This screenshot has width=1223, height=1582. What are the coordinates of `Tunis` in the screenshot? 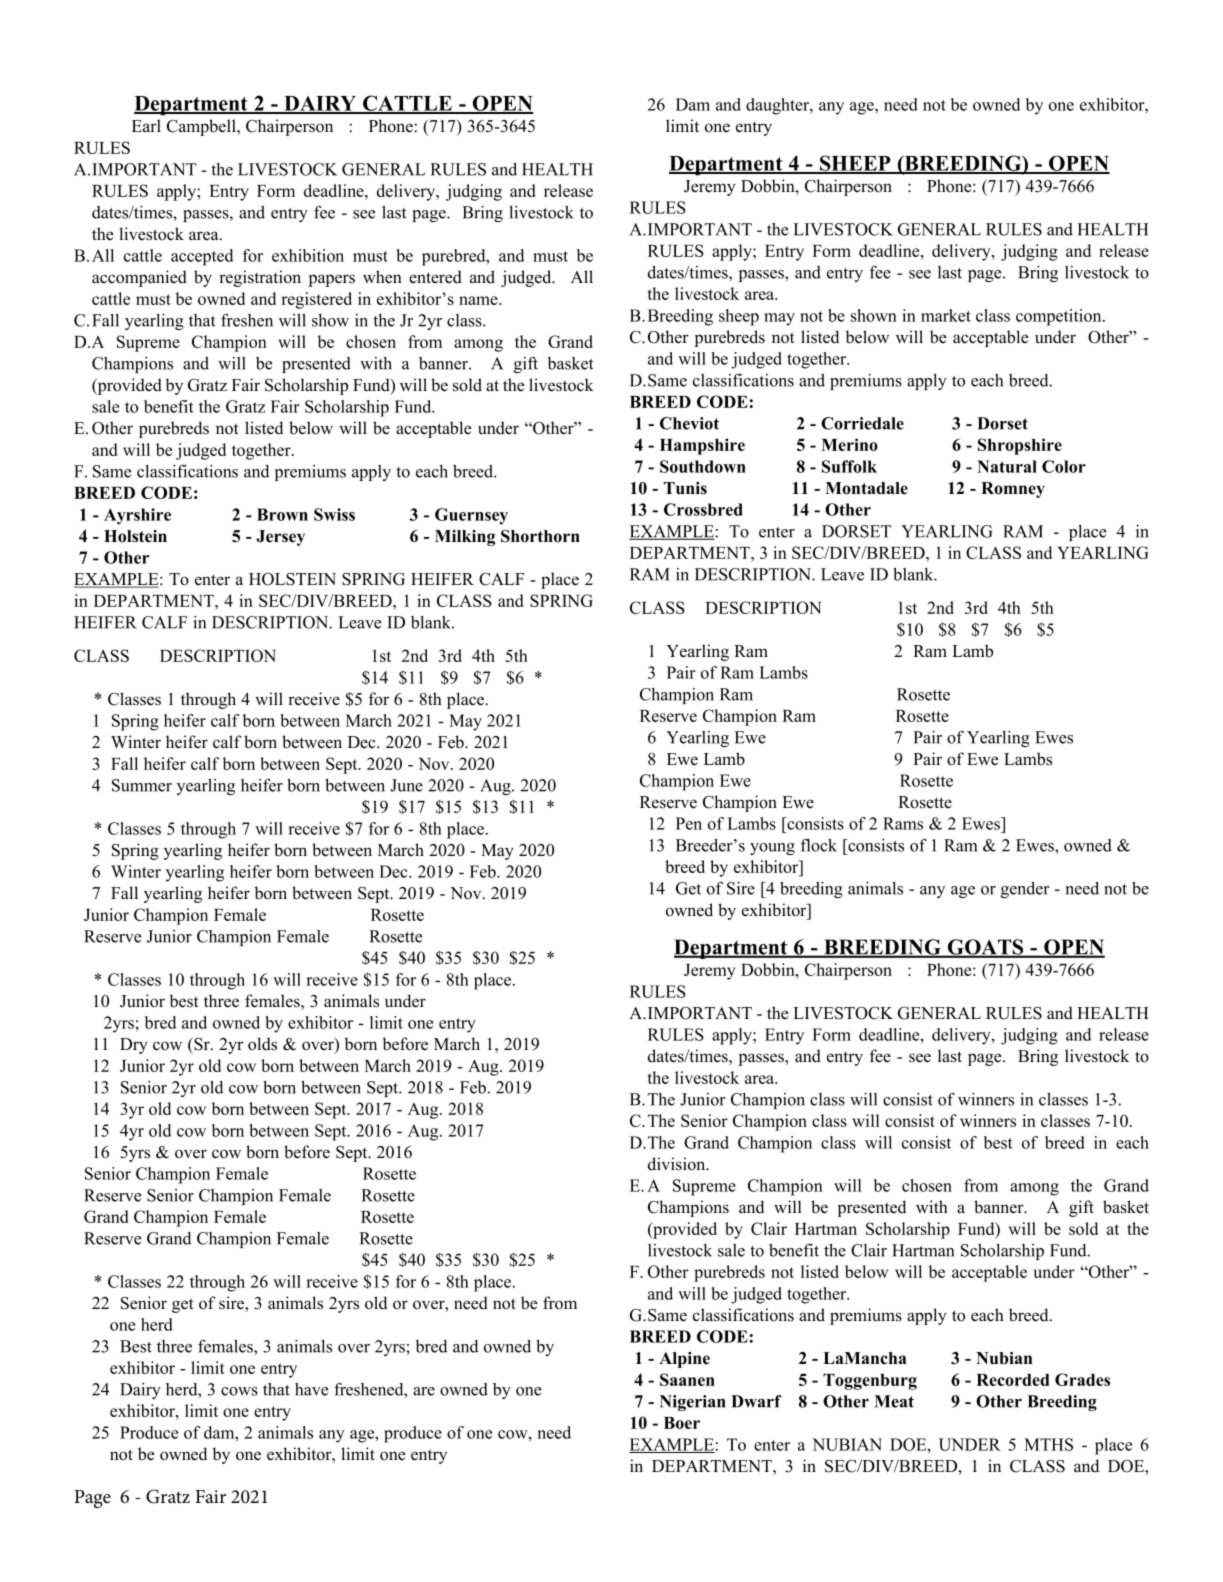 It's located at (685, 488).
